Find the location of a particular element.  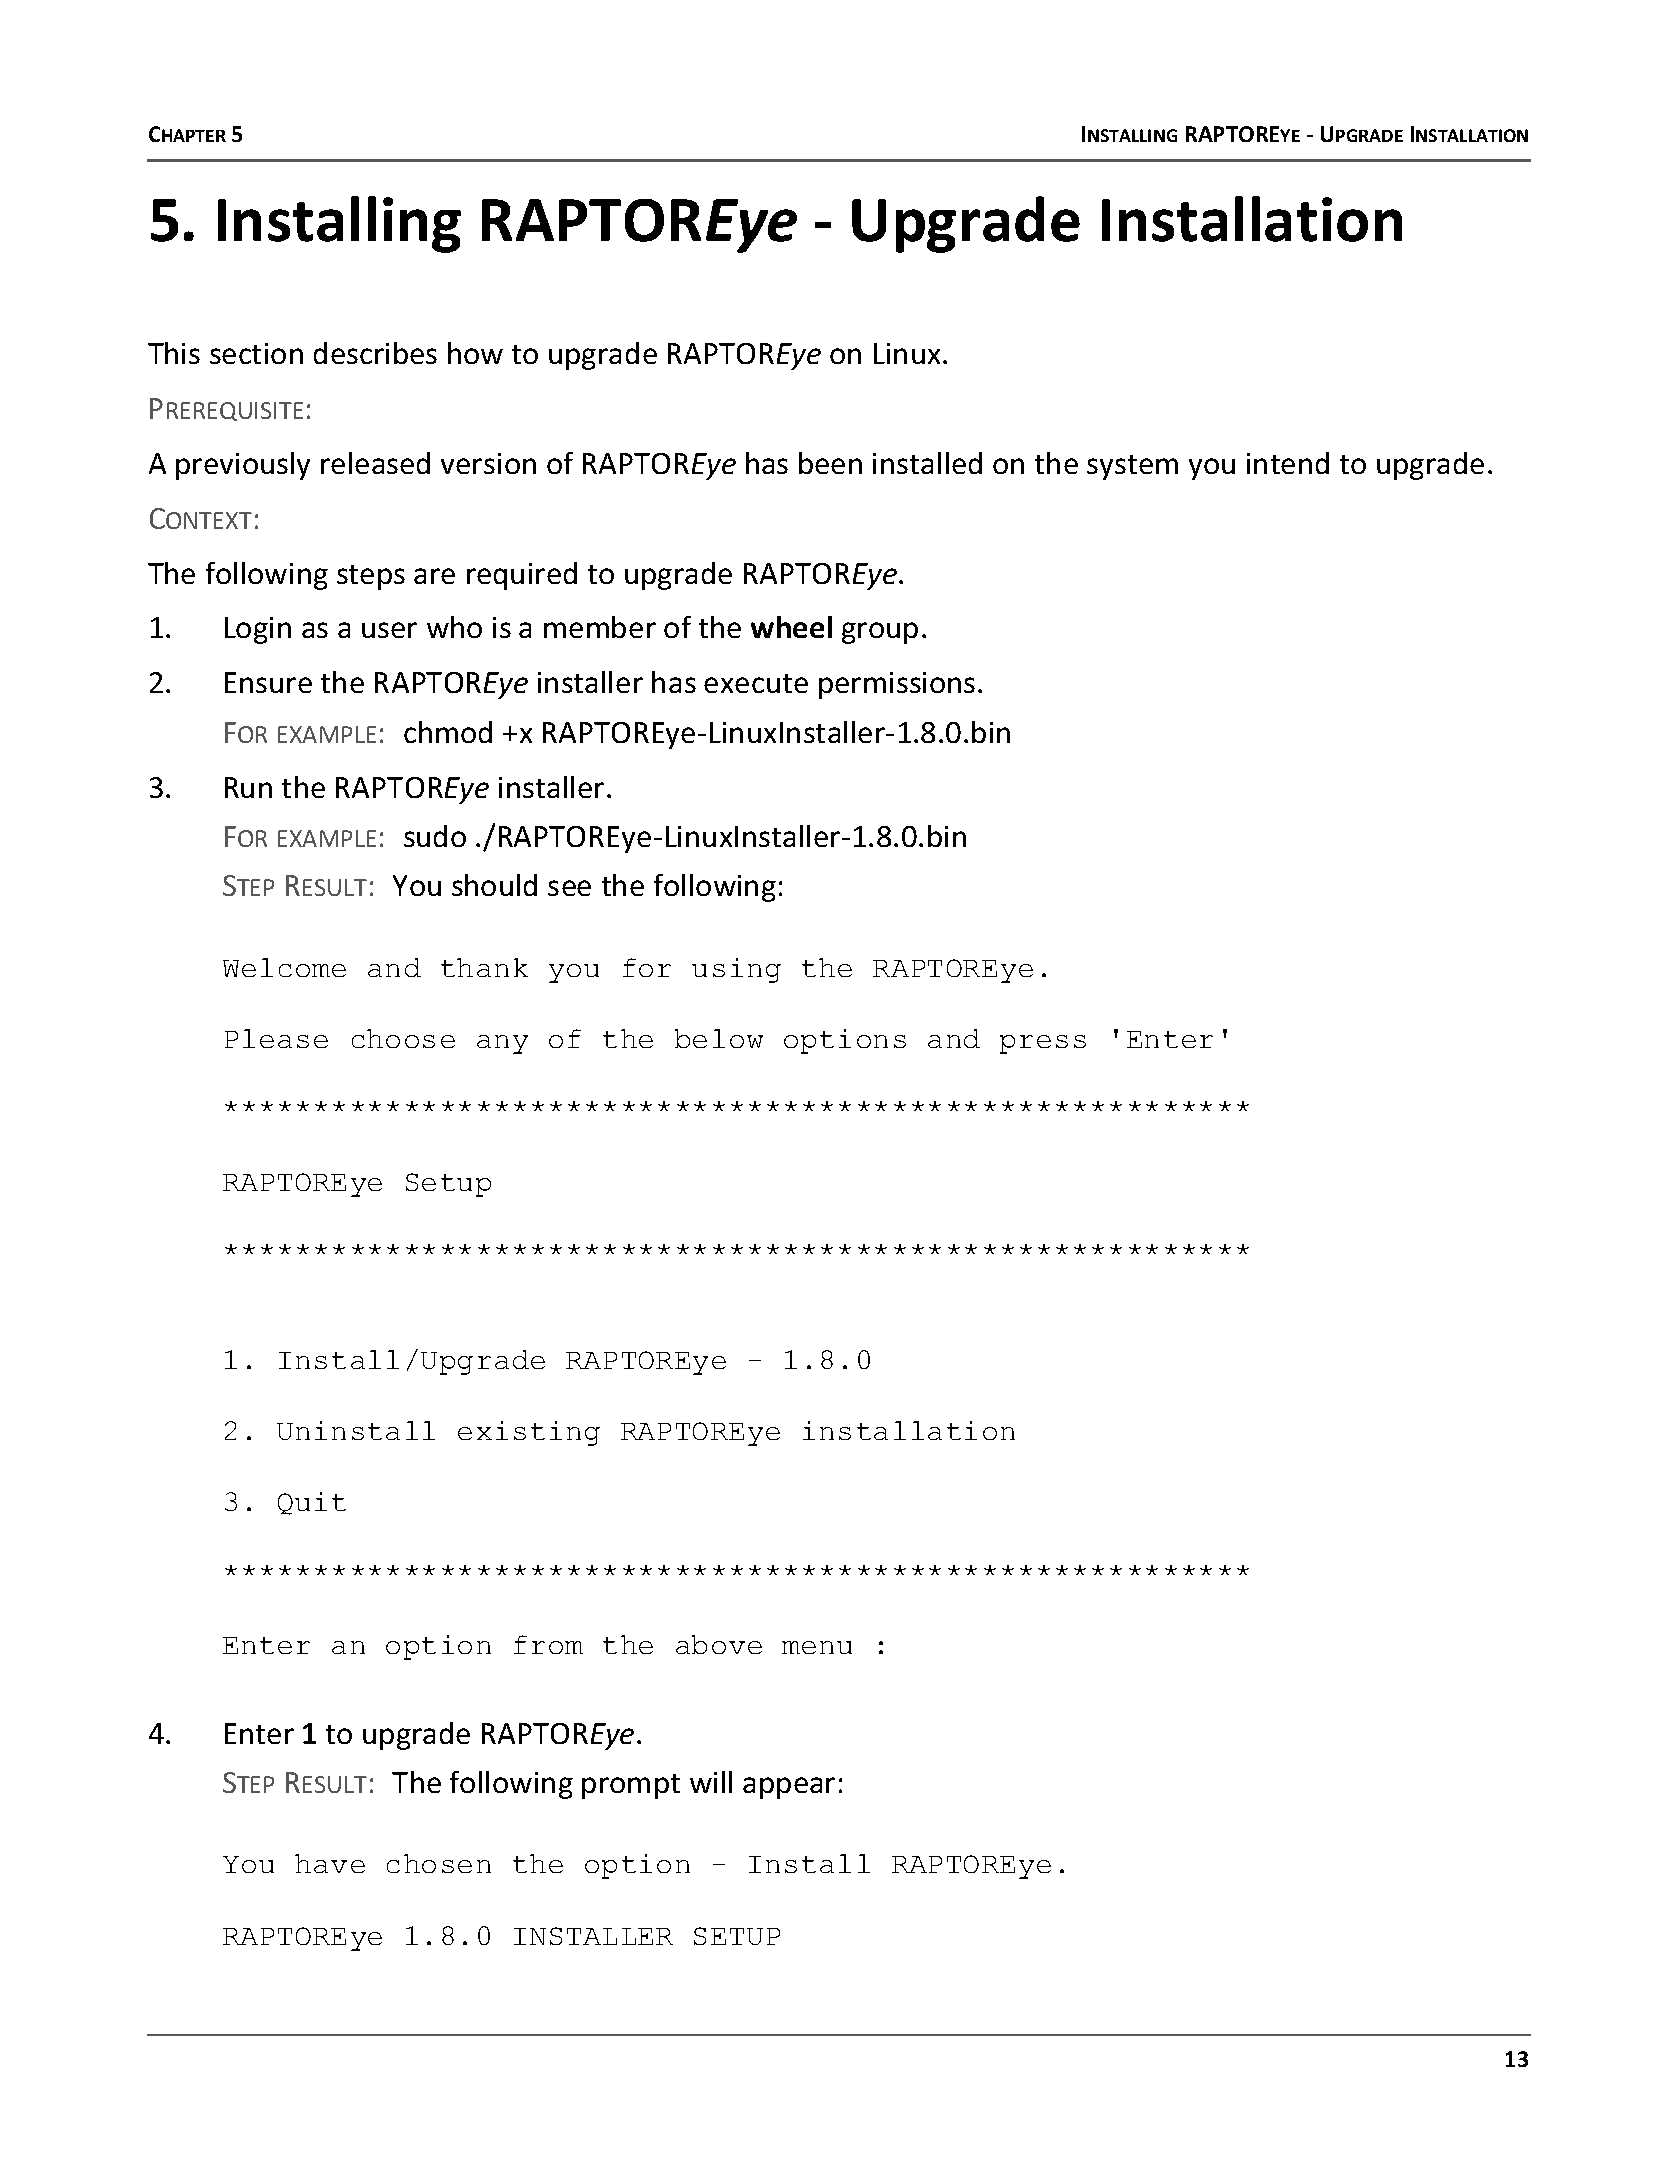

section is located at coordinates (256, 353).
